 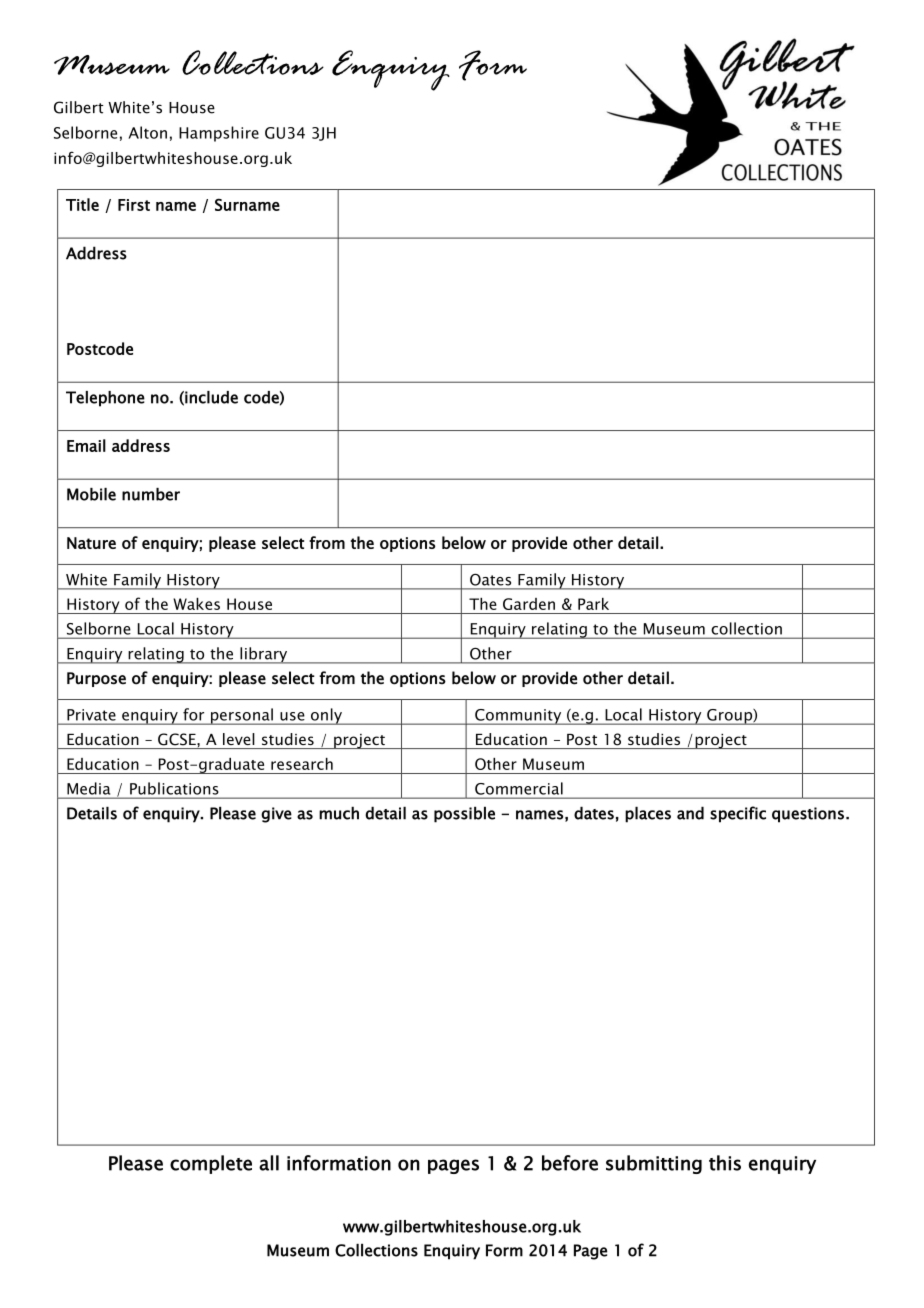 What do you see at coordinates (147, 132) in the image?
I see `Alton` at bounding box center [147, 132].
